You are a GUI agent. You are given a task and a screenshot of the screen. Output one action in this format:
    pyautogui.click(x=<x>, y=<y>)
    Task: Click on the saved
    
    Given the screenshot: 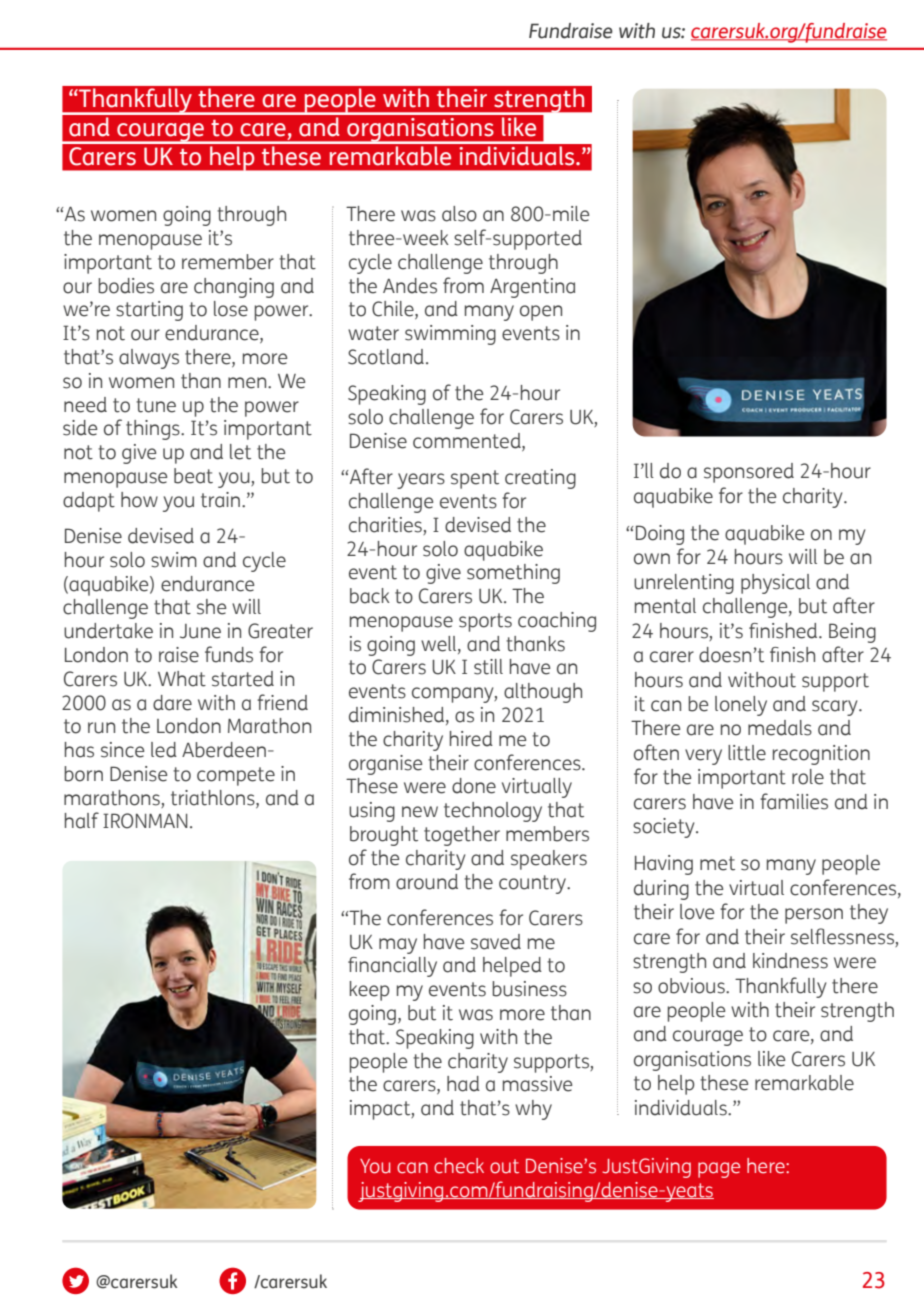 What is the action you would take?
    pyautogui.click(x=496, y=942)
